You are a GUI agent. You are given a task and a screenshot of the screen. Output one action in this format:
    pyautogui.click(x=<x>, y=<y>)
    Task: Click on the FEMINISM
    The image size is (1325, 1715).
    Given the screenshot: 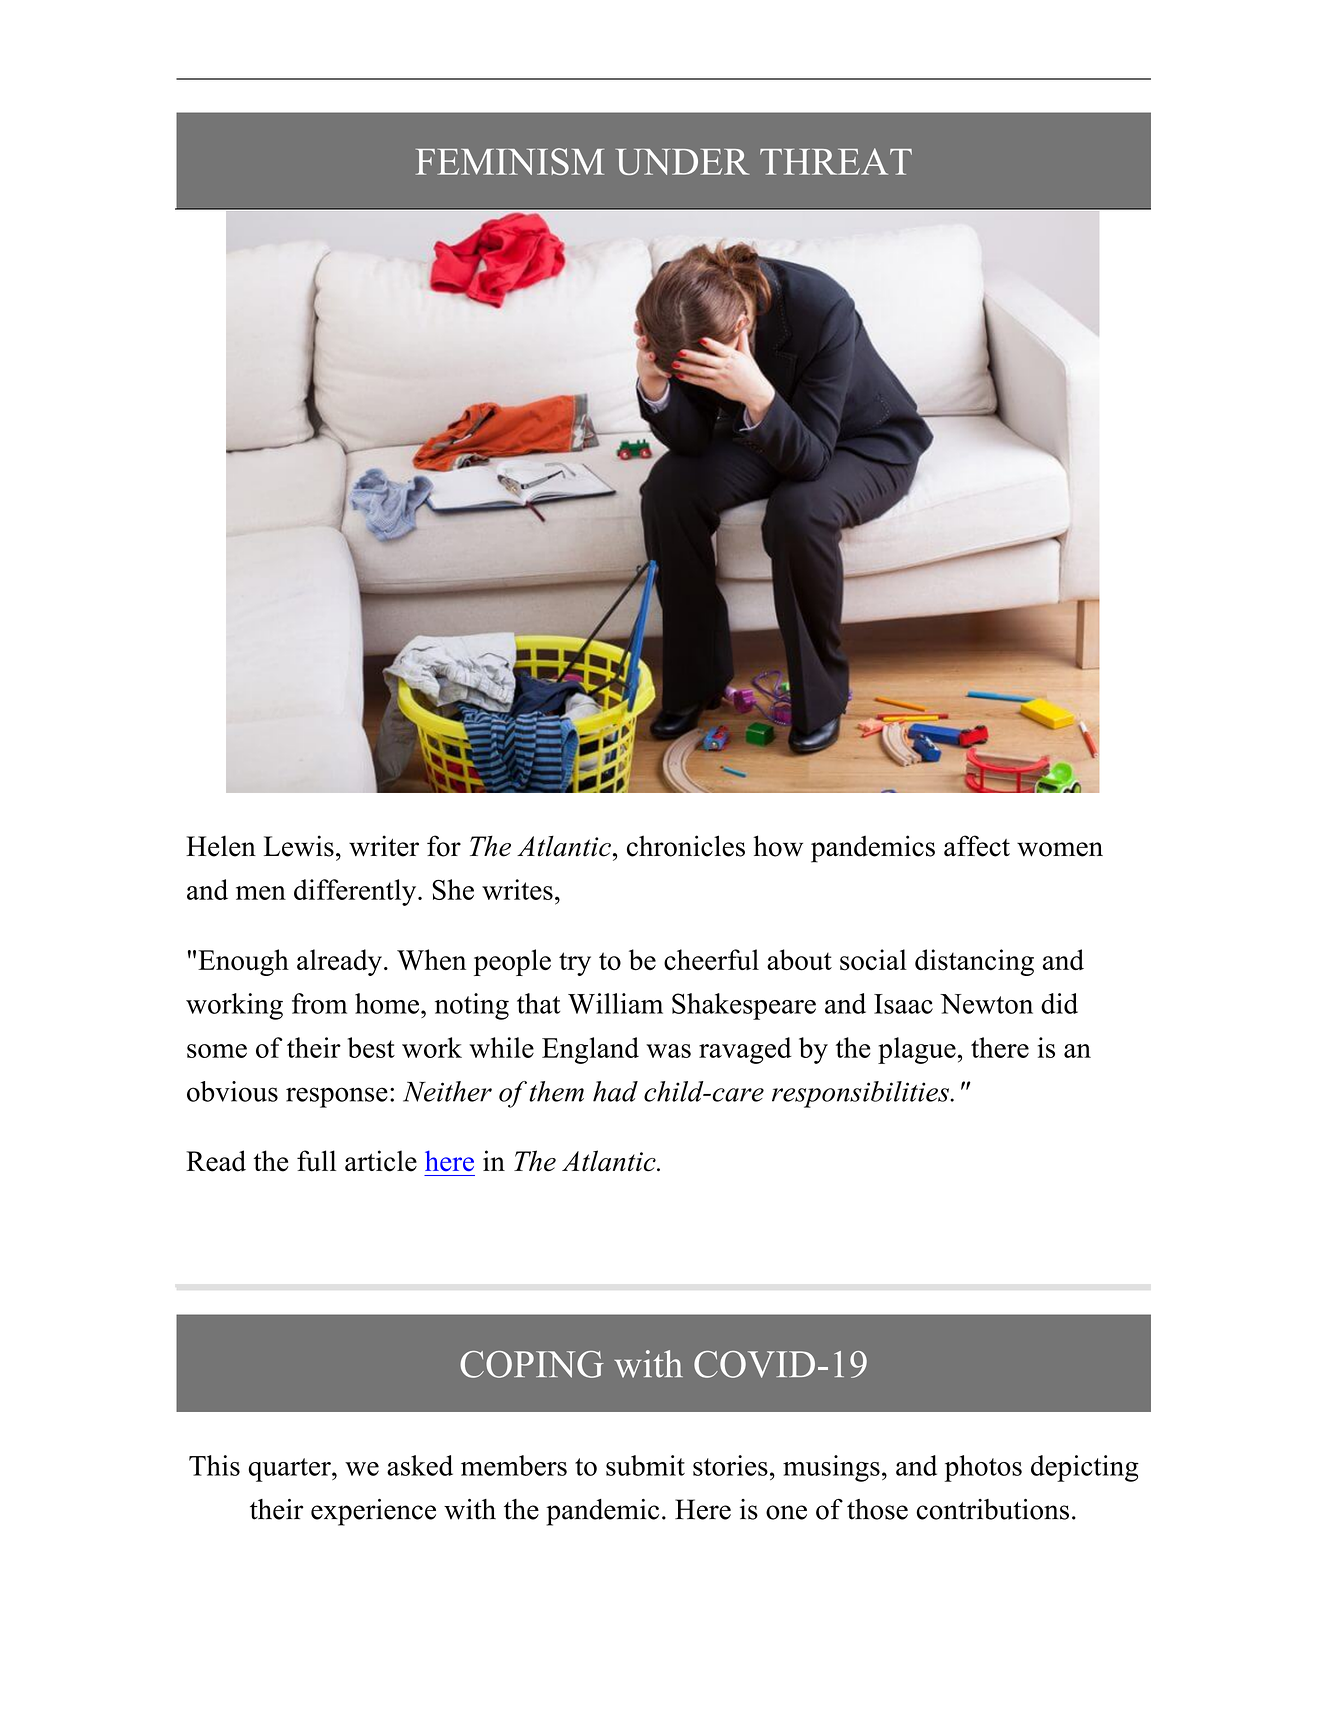 What is the action you would take?
    pyautogui.click(x=510, y=161)
